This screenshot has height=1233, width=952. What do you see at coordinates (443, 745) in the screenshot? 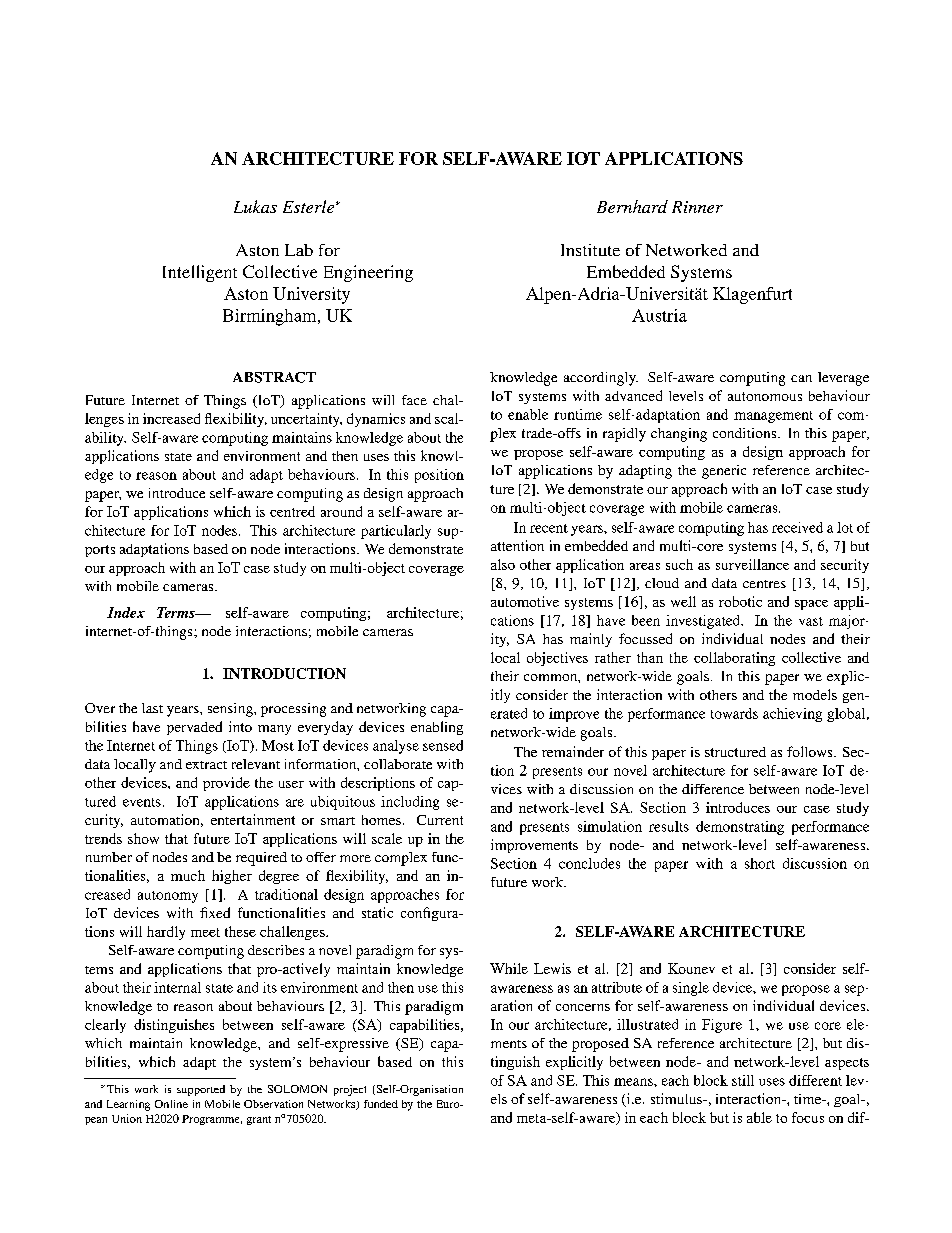
I see `sensed` at bounding box center [443, 745].
